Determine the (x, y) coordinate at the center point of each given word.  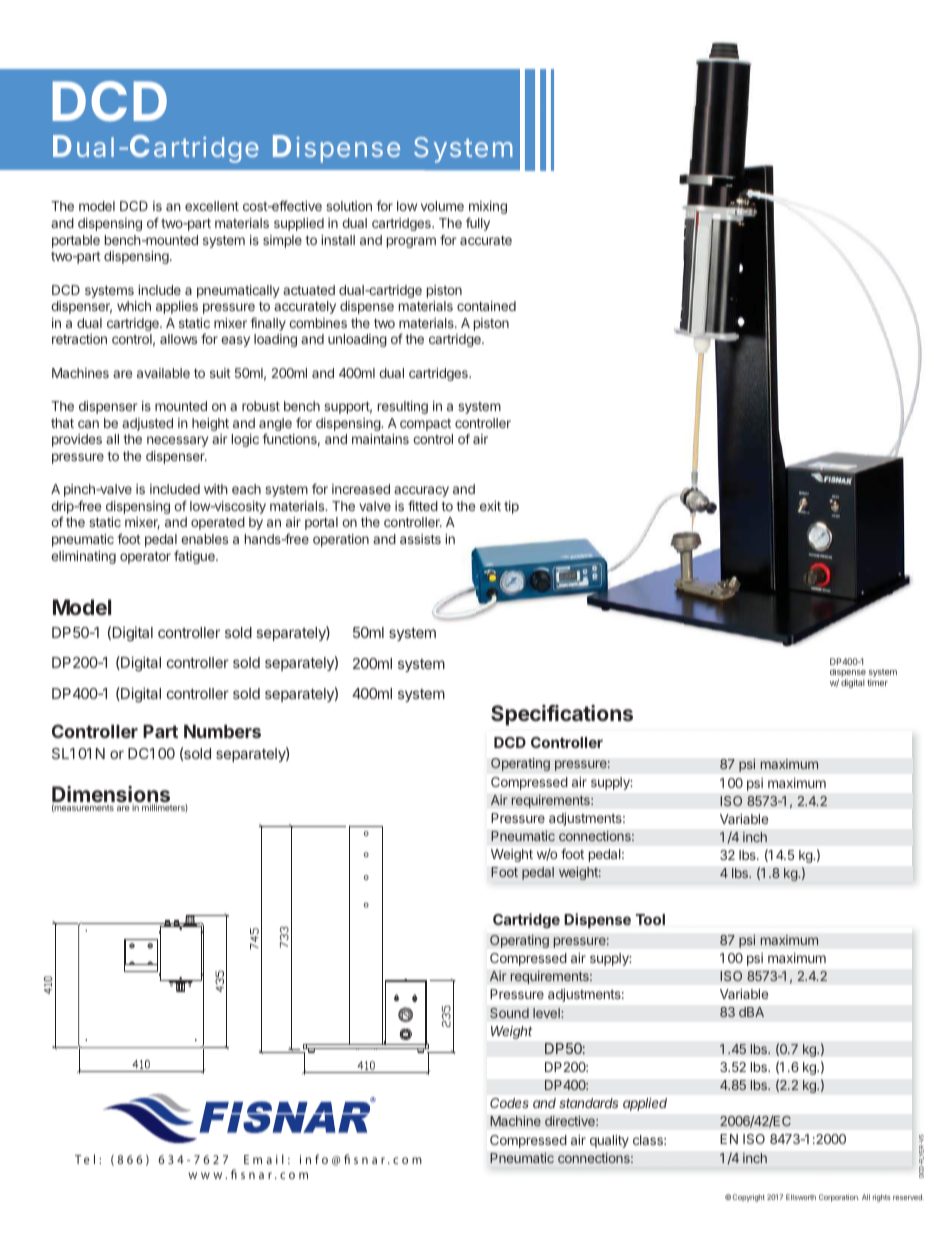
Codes (509, 1103)
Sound (509, 1013)
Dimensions (111, 795)
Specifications (562, 715)
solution (349, 206)
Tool (650, 919)
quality (609, 1141)
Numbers (222, 731)
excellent (212, 206)
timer (877, 682)
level (547, 1013)
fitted (423, 505)
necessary (177, 441)
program (411, 242)
